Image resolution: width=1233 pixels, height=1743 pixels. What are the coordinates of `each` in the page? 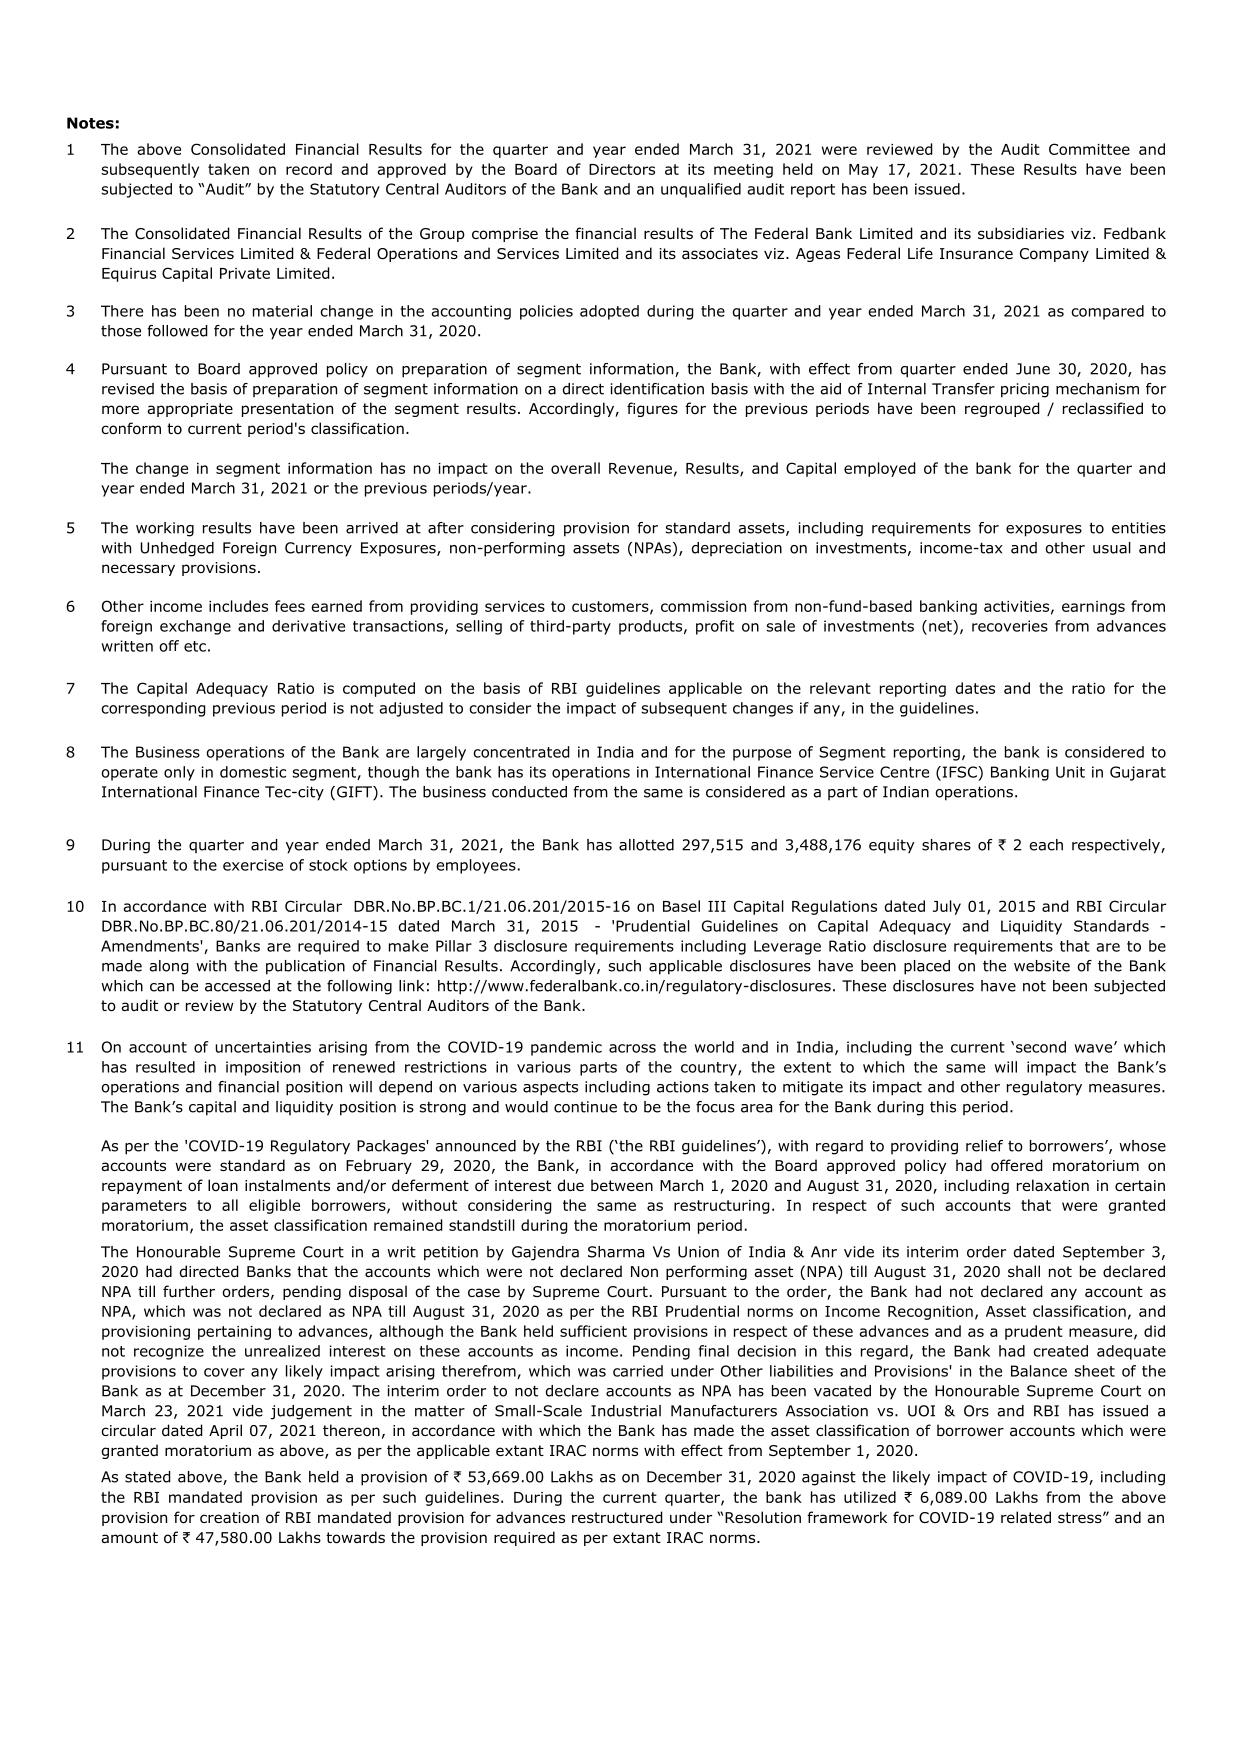 It's located at (1046, 845).
